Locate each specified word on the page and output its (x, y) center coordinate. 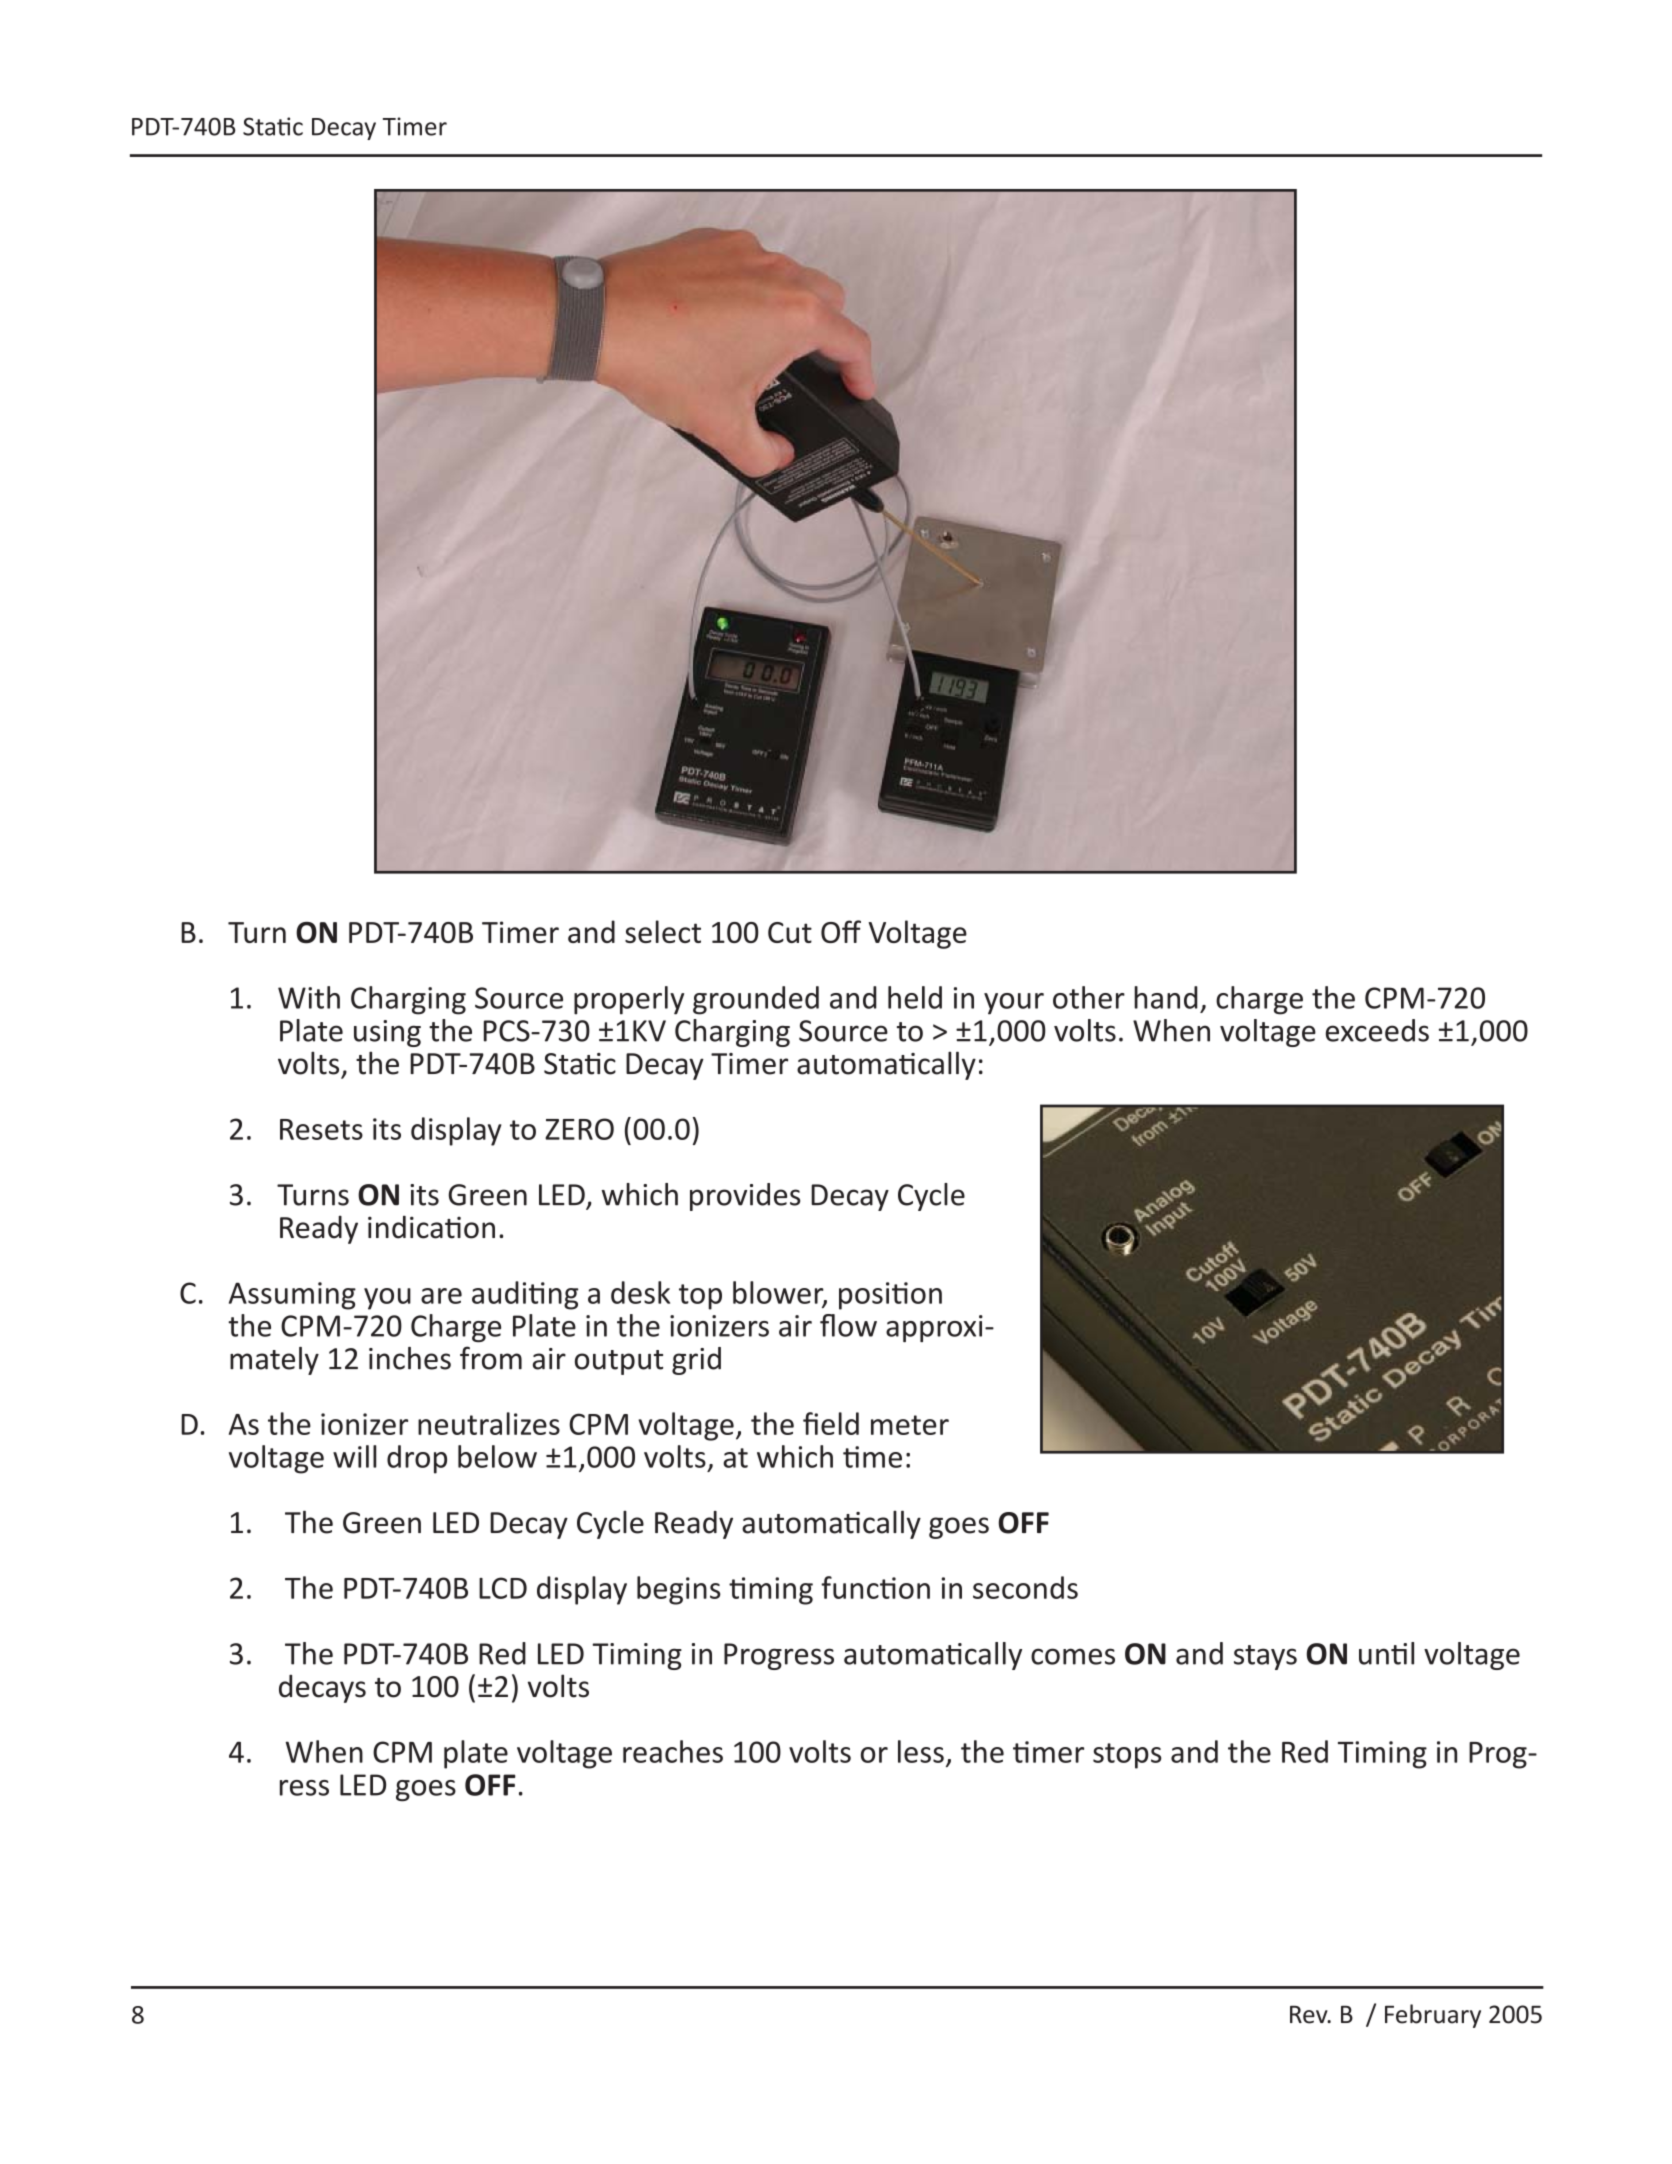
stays (1265, 1657)
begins (679, 1590)
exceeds (1377, 1030)
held (915, 997)
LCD (503, 1588)
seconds (1025, 1587)
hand (1166, 997)
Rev (1310, 2015)
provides (745, 1197)
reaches (673, 1751)
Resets (321, 1129)
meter (910, 1425)
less (921, 1751)
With (309, 997)
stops (1127, 1756)
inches (410, 1358)
